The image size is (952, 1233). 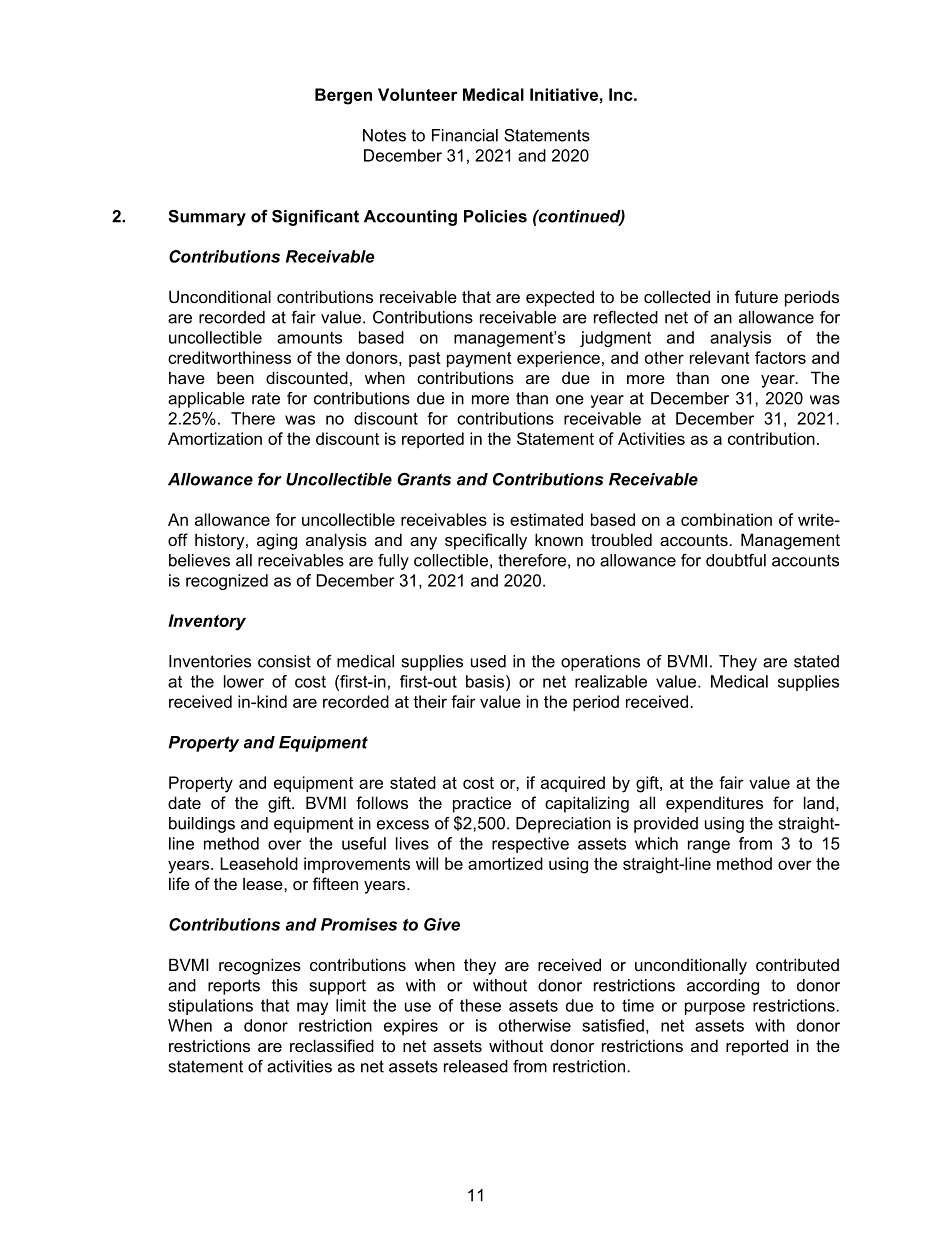 I want to click on lower, so click(x=244, y=681).
